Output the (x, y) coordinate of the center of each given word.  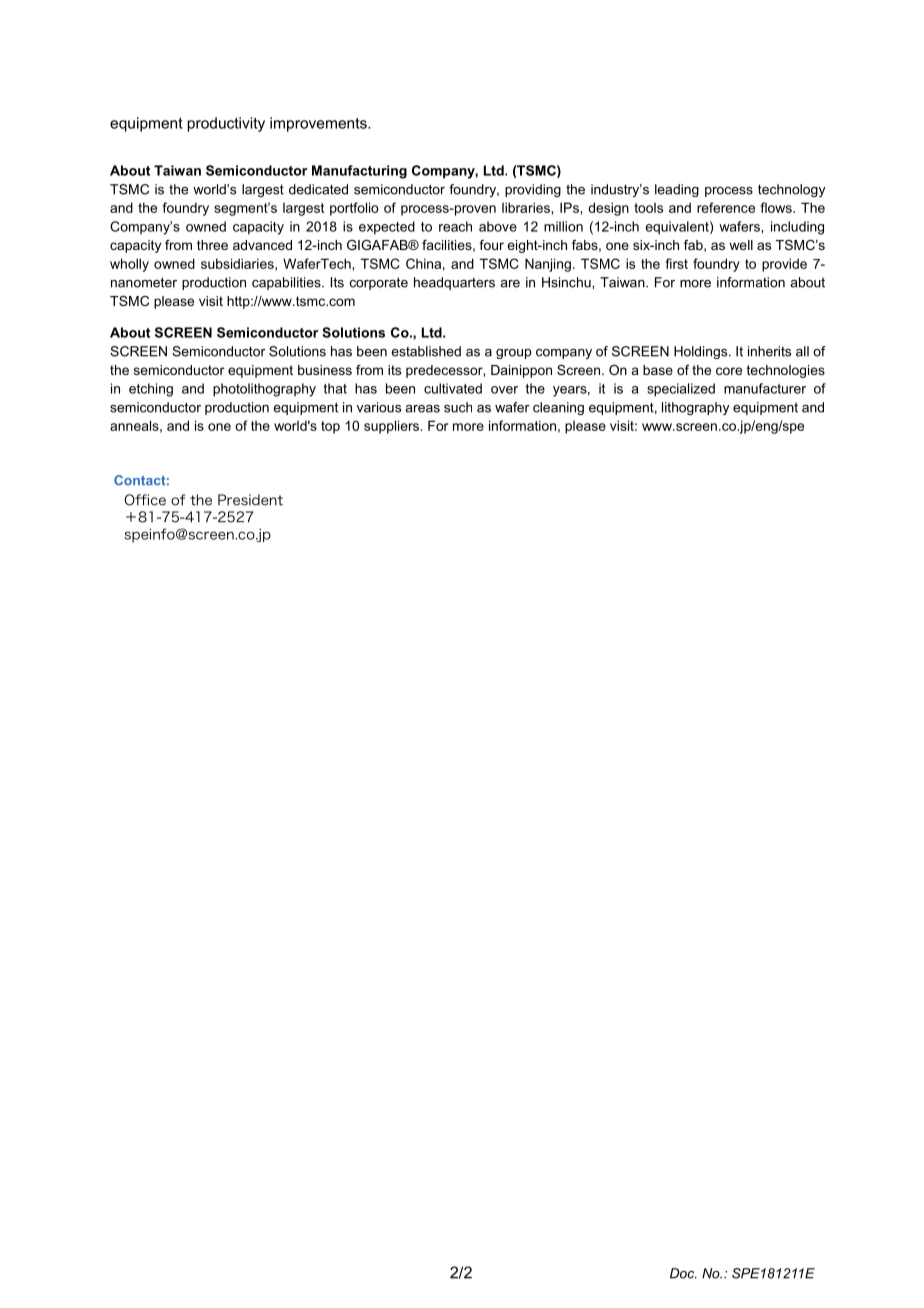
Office (145, 500)
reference (726, 207)
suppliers (391, 427)
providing (533, 190)
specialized (681, 390)
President (250, 500)
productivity (226, 124)
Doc (683, 1273)
